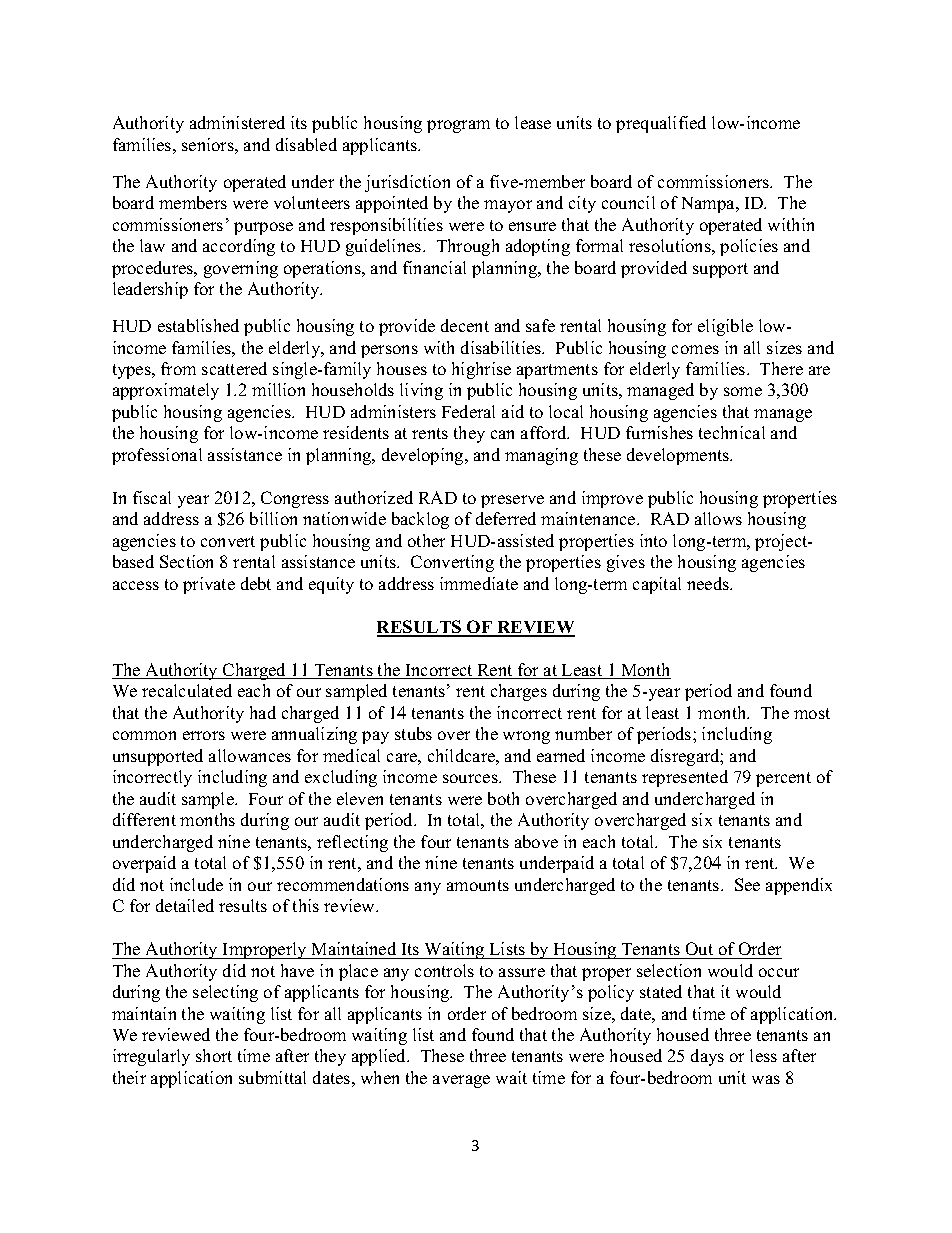 The height and width of the screenshot is (1233, 952). I want to click on days, so click(707, 1057).
